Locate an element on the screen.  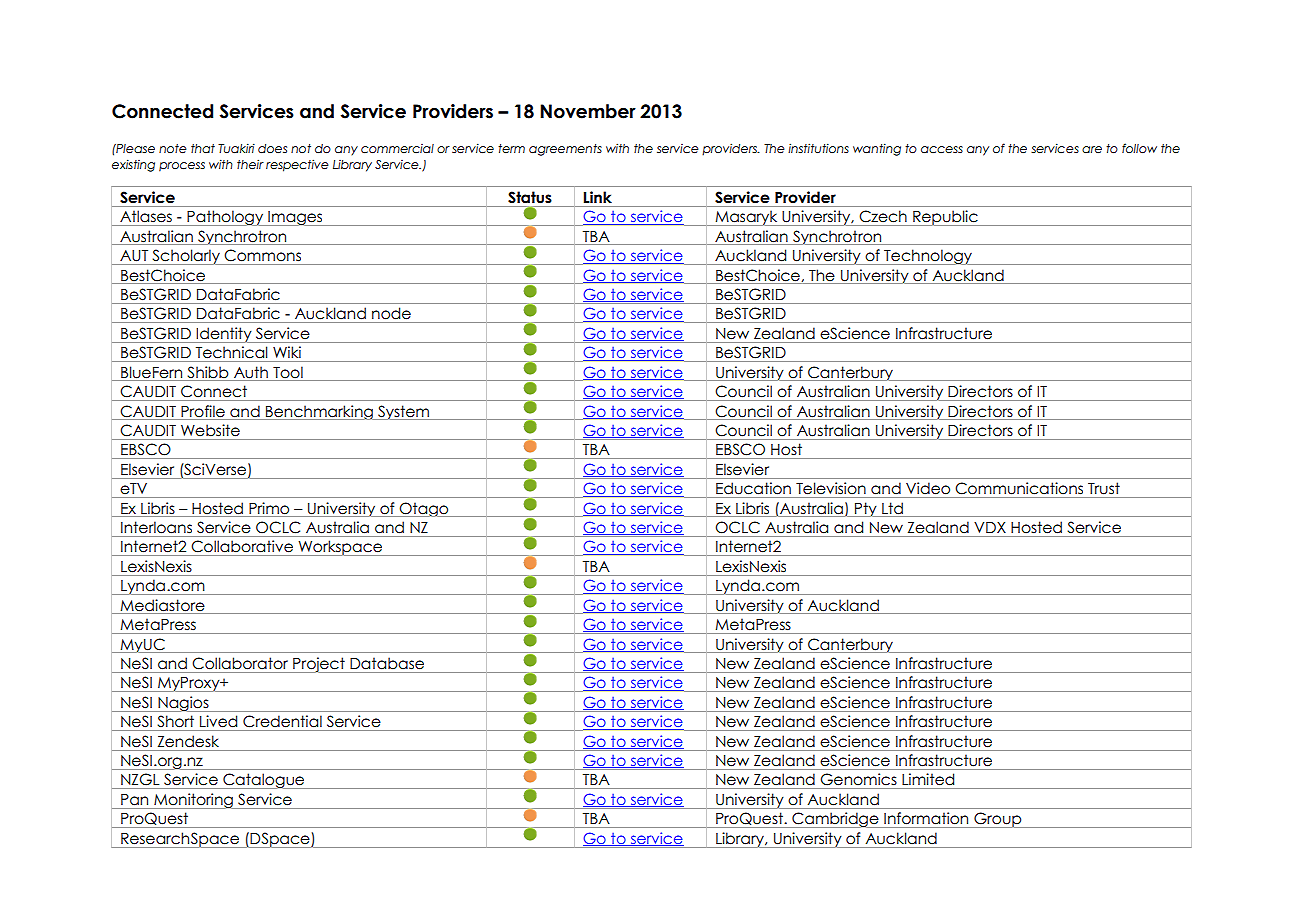
does is located at coordinates (272, 148).
